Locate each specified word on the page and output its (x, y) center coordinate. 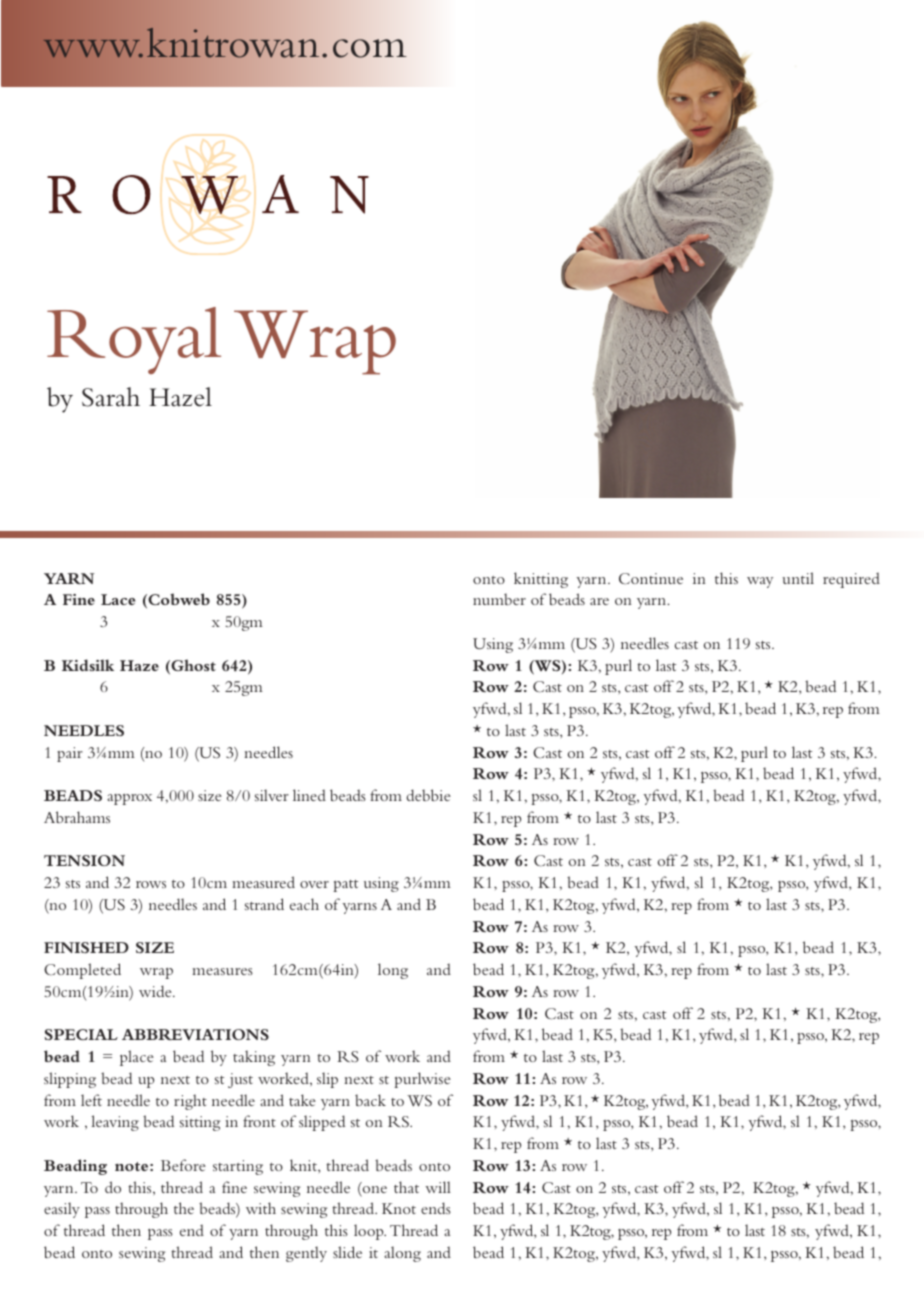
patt (345, 886)
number (499, 599)
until (798, 578)
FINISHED (86, 947)
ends (436, 1208)
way (760, 582)
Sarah (111, 397)
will (438, 1187)
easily (62, 1210)
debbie (429, 795)
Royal (134, 340)
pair (70, 754)
